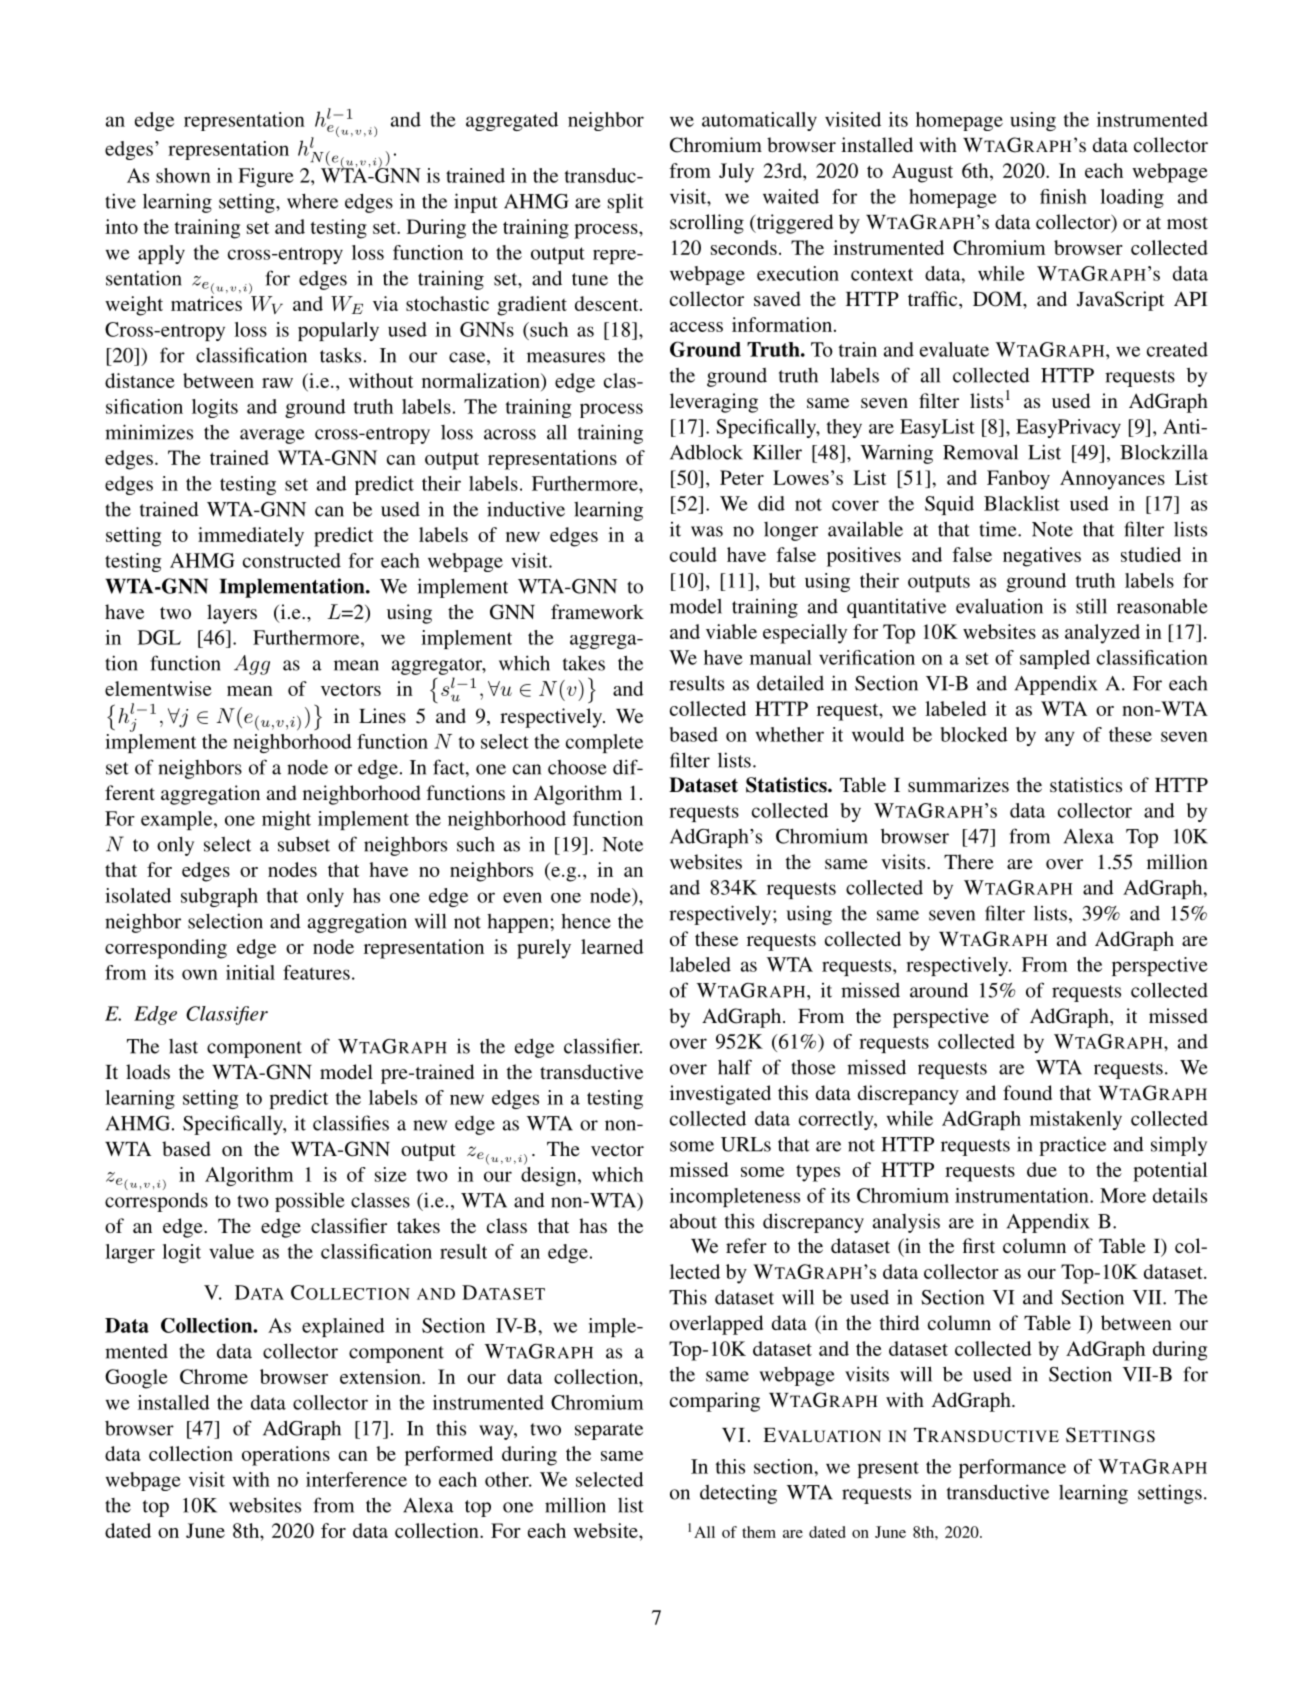 The image size is (1313, 1700). What do you see at coordinates (597, 611) in the screenshot?
I see `framework` at bounding box center [597, 611].
